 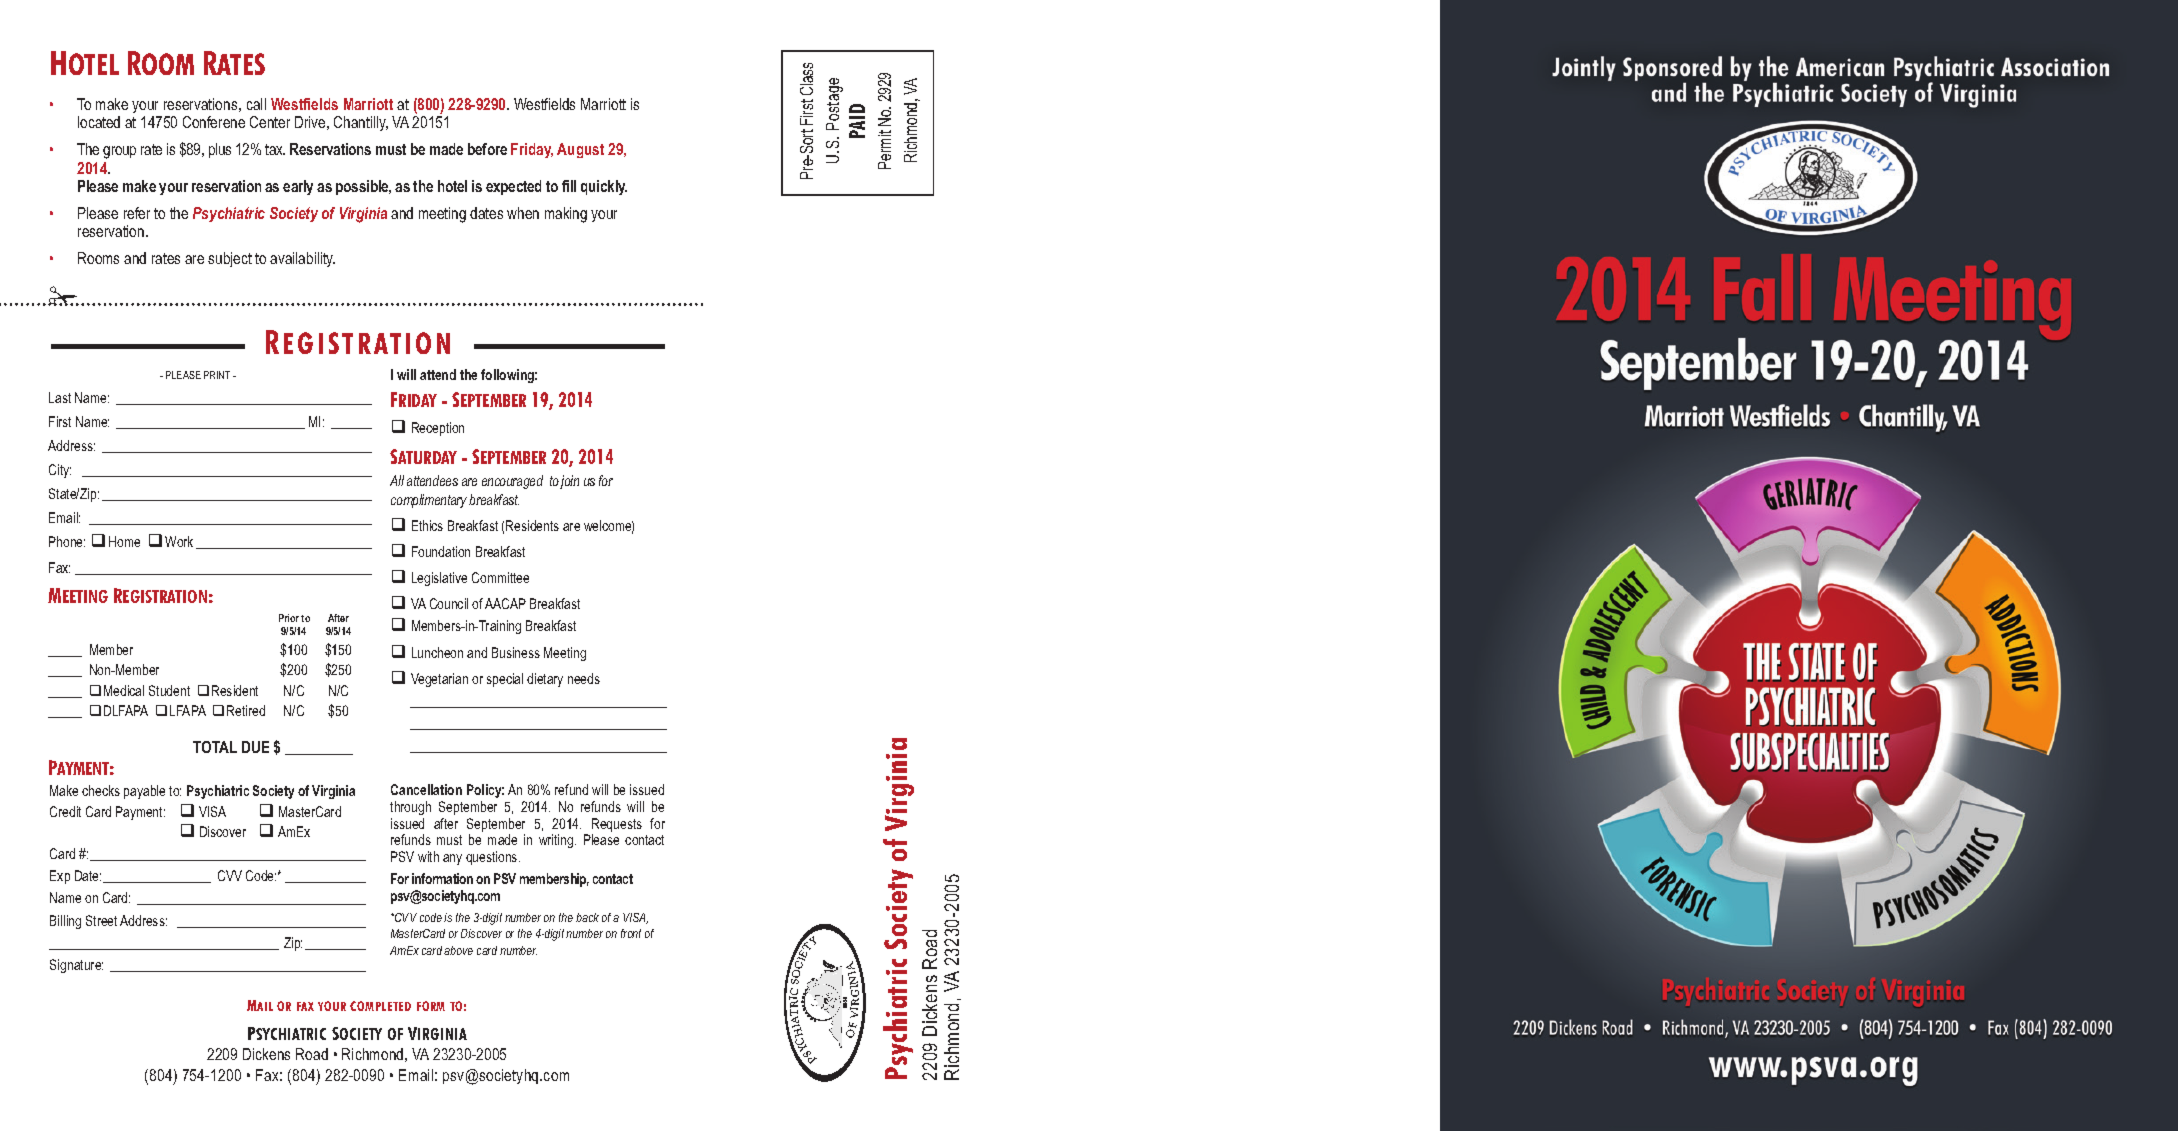 What do you see at coordinates (67, 541) in the screenshot?
I see `Phone` at bounding box center [67, 541].
